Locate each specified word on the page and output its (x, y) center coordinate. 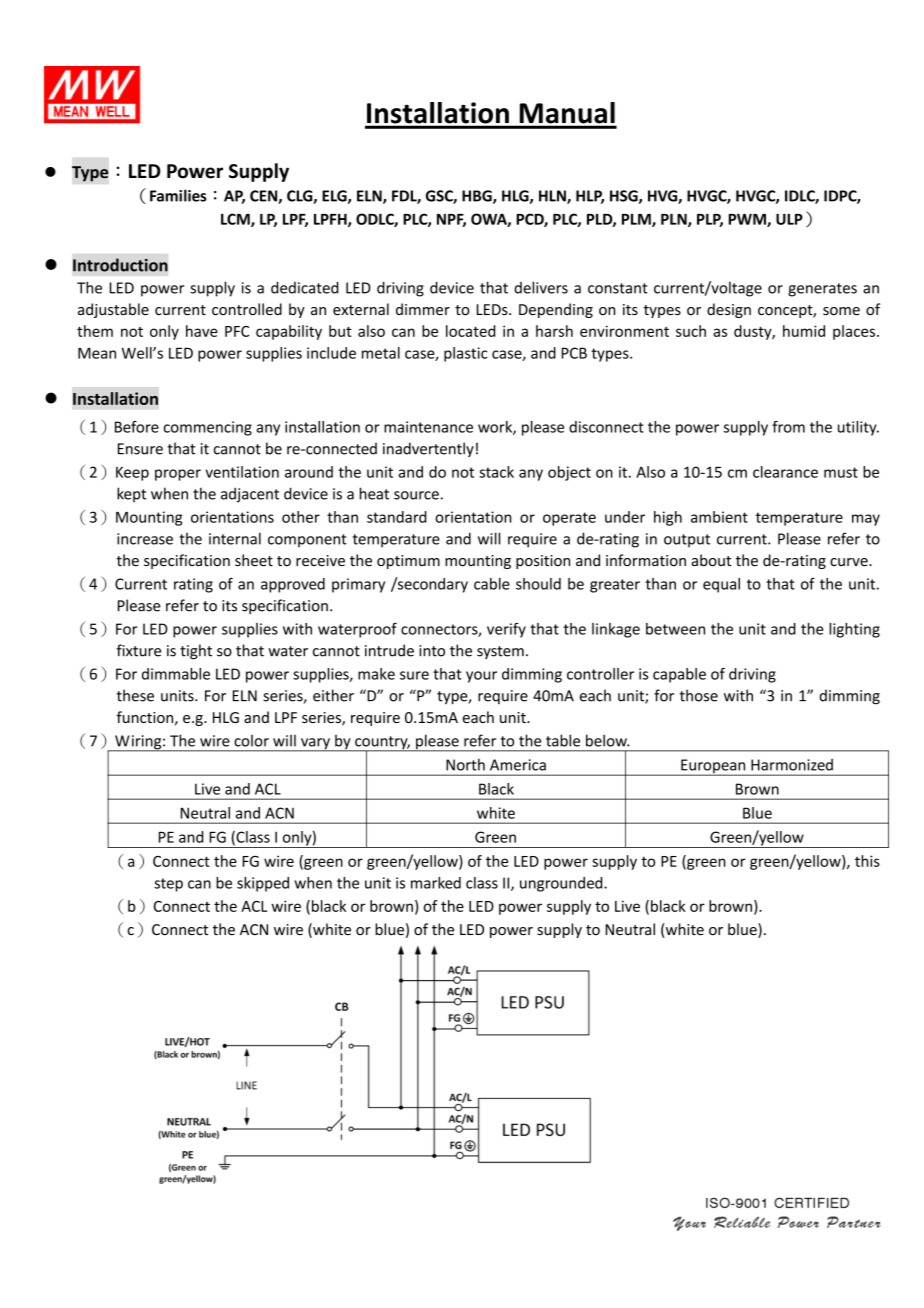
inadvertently (428, 449)
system (500, 652)
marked (436, 883)
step (168, 885)
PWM (748, 220)
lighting (854, 630)
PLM (637, 220)
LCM (236, 220)
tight (196, 652)
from (788, 427)
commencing (208, 428)
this (867, 861)
